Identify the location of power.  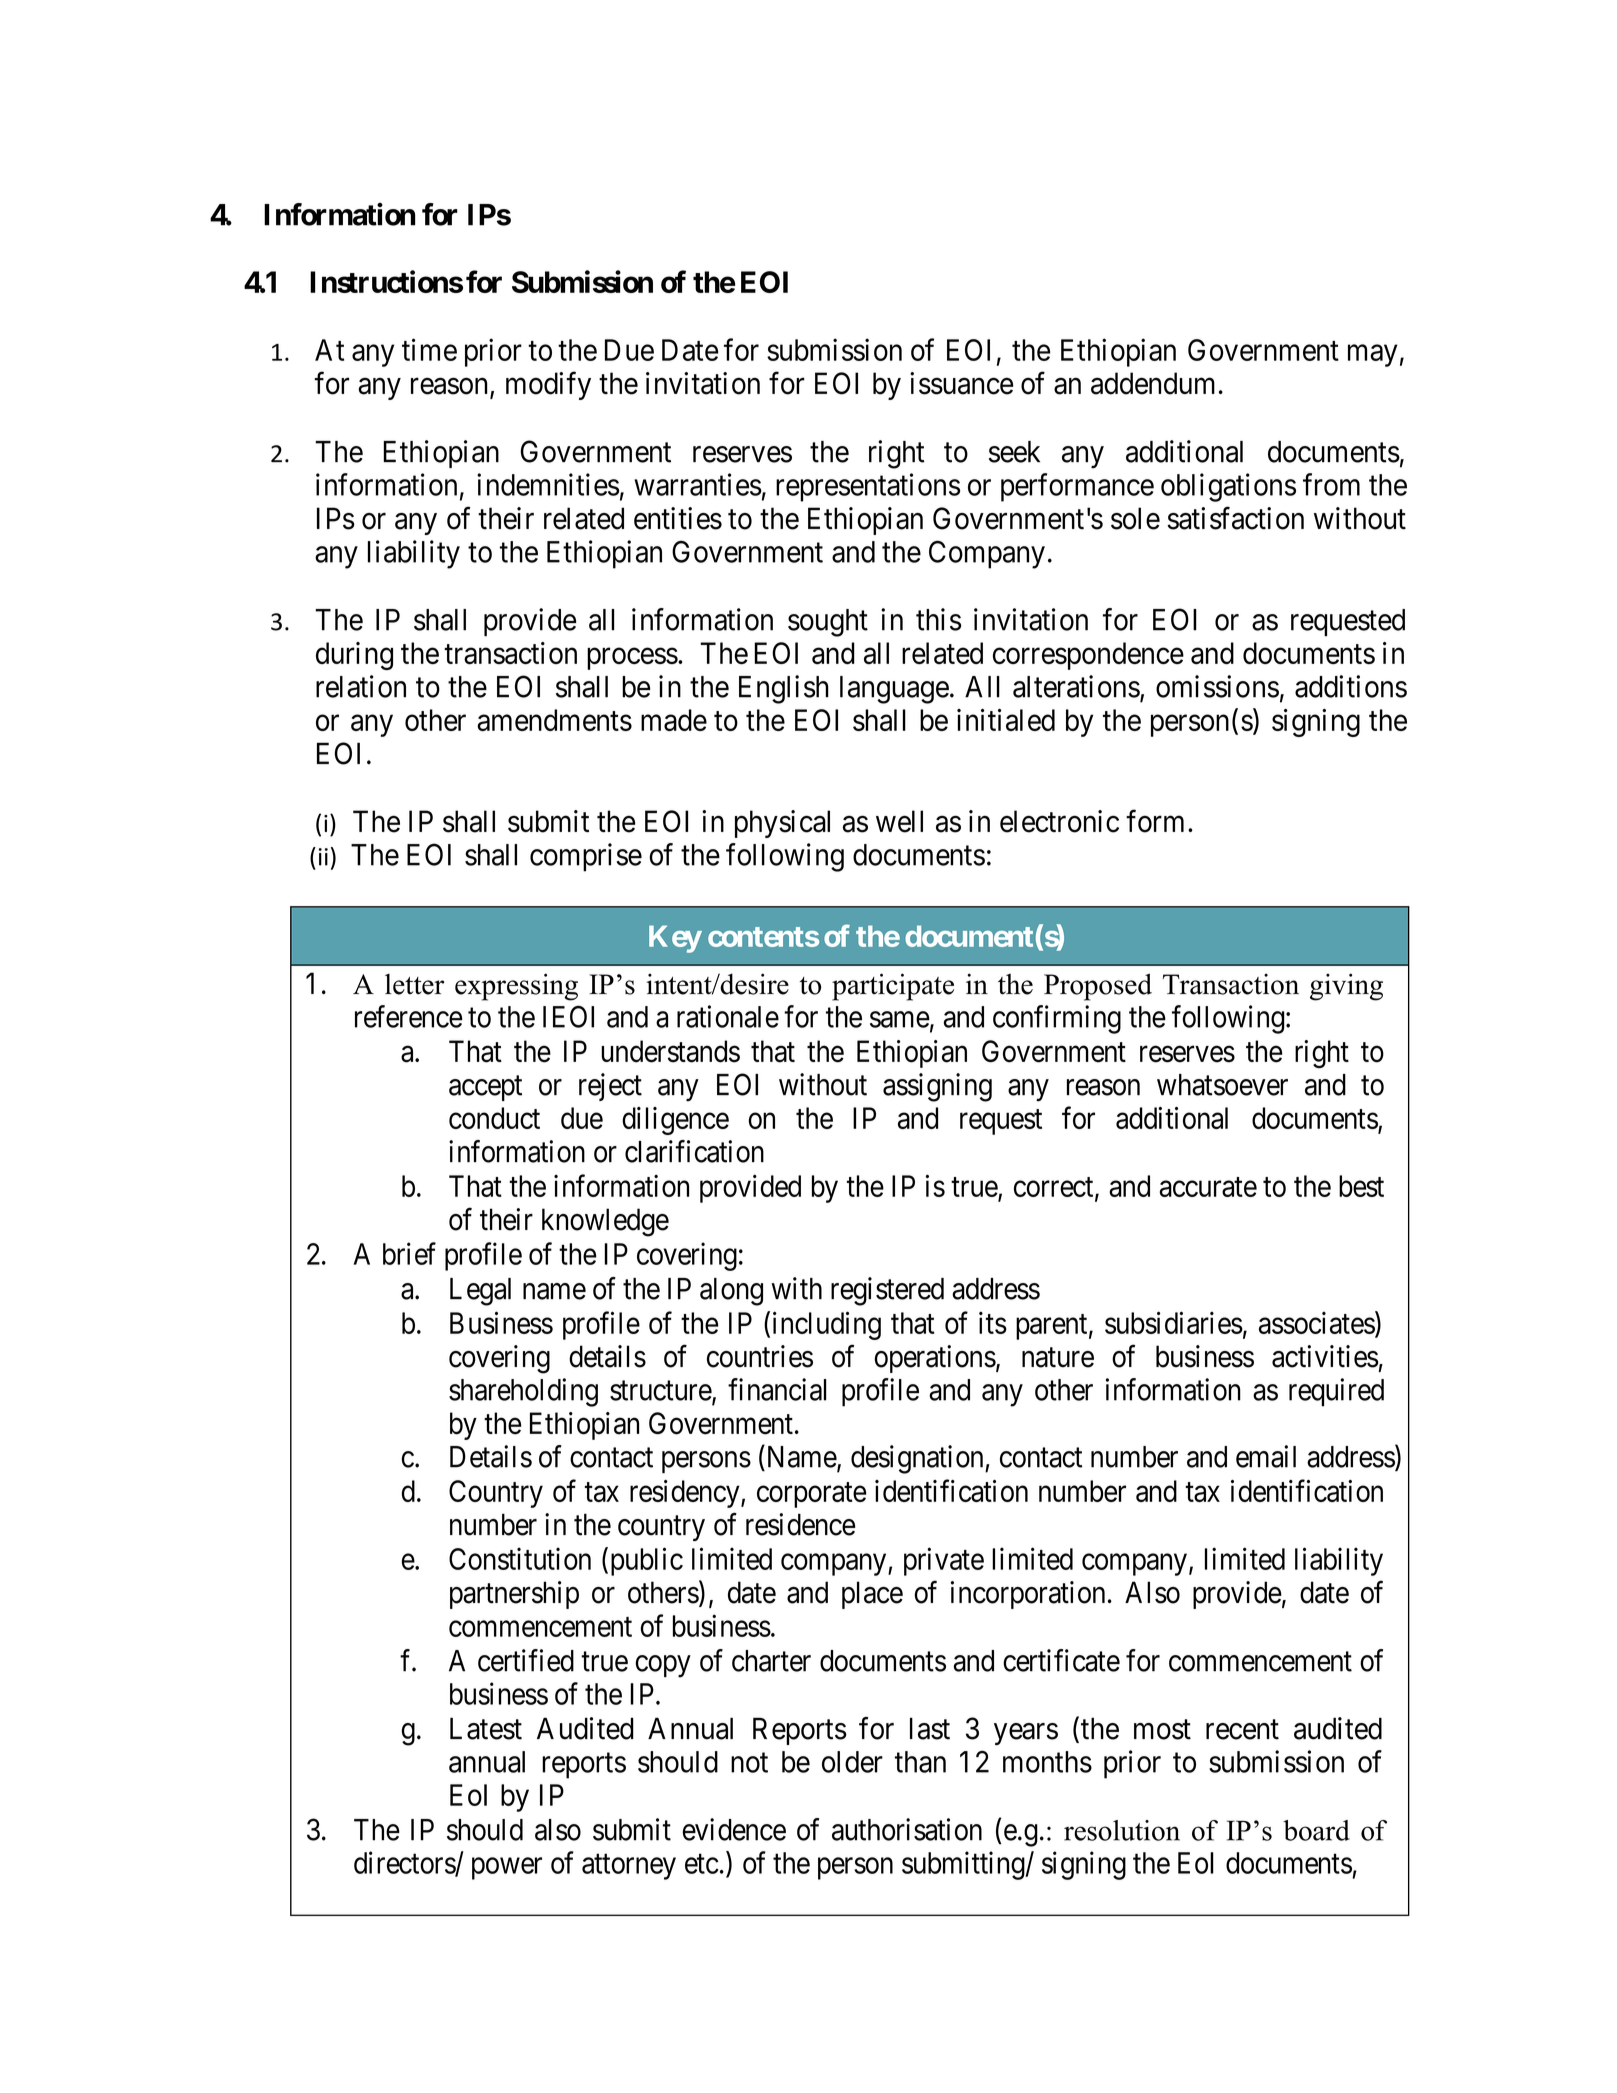
(507, 1869).
